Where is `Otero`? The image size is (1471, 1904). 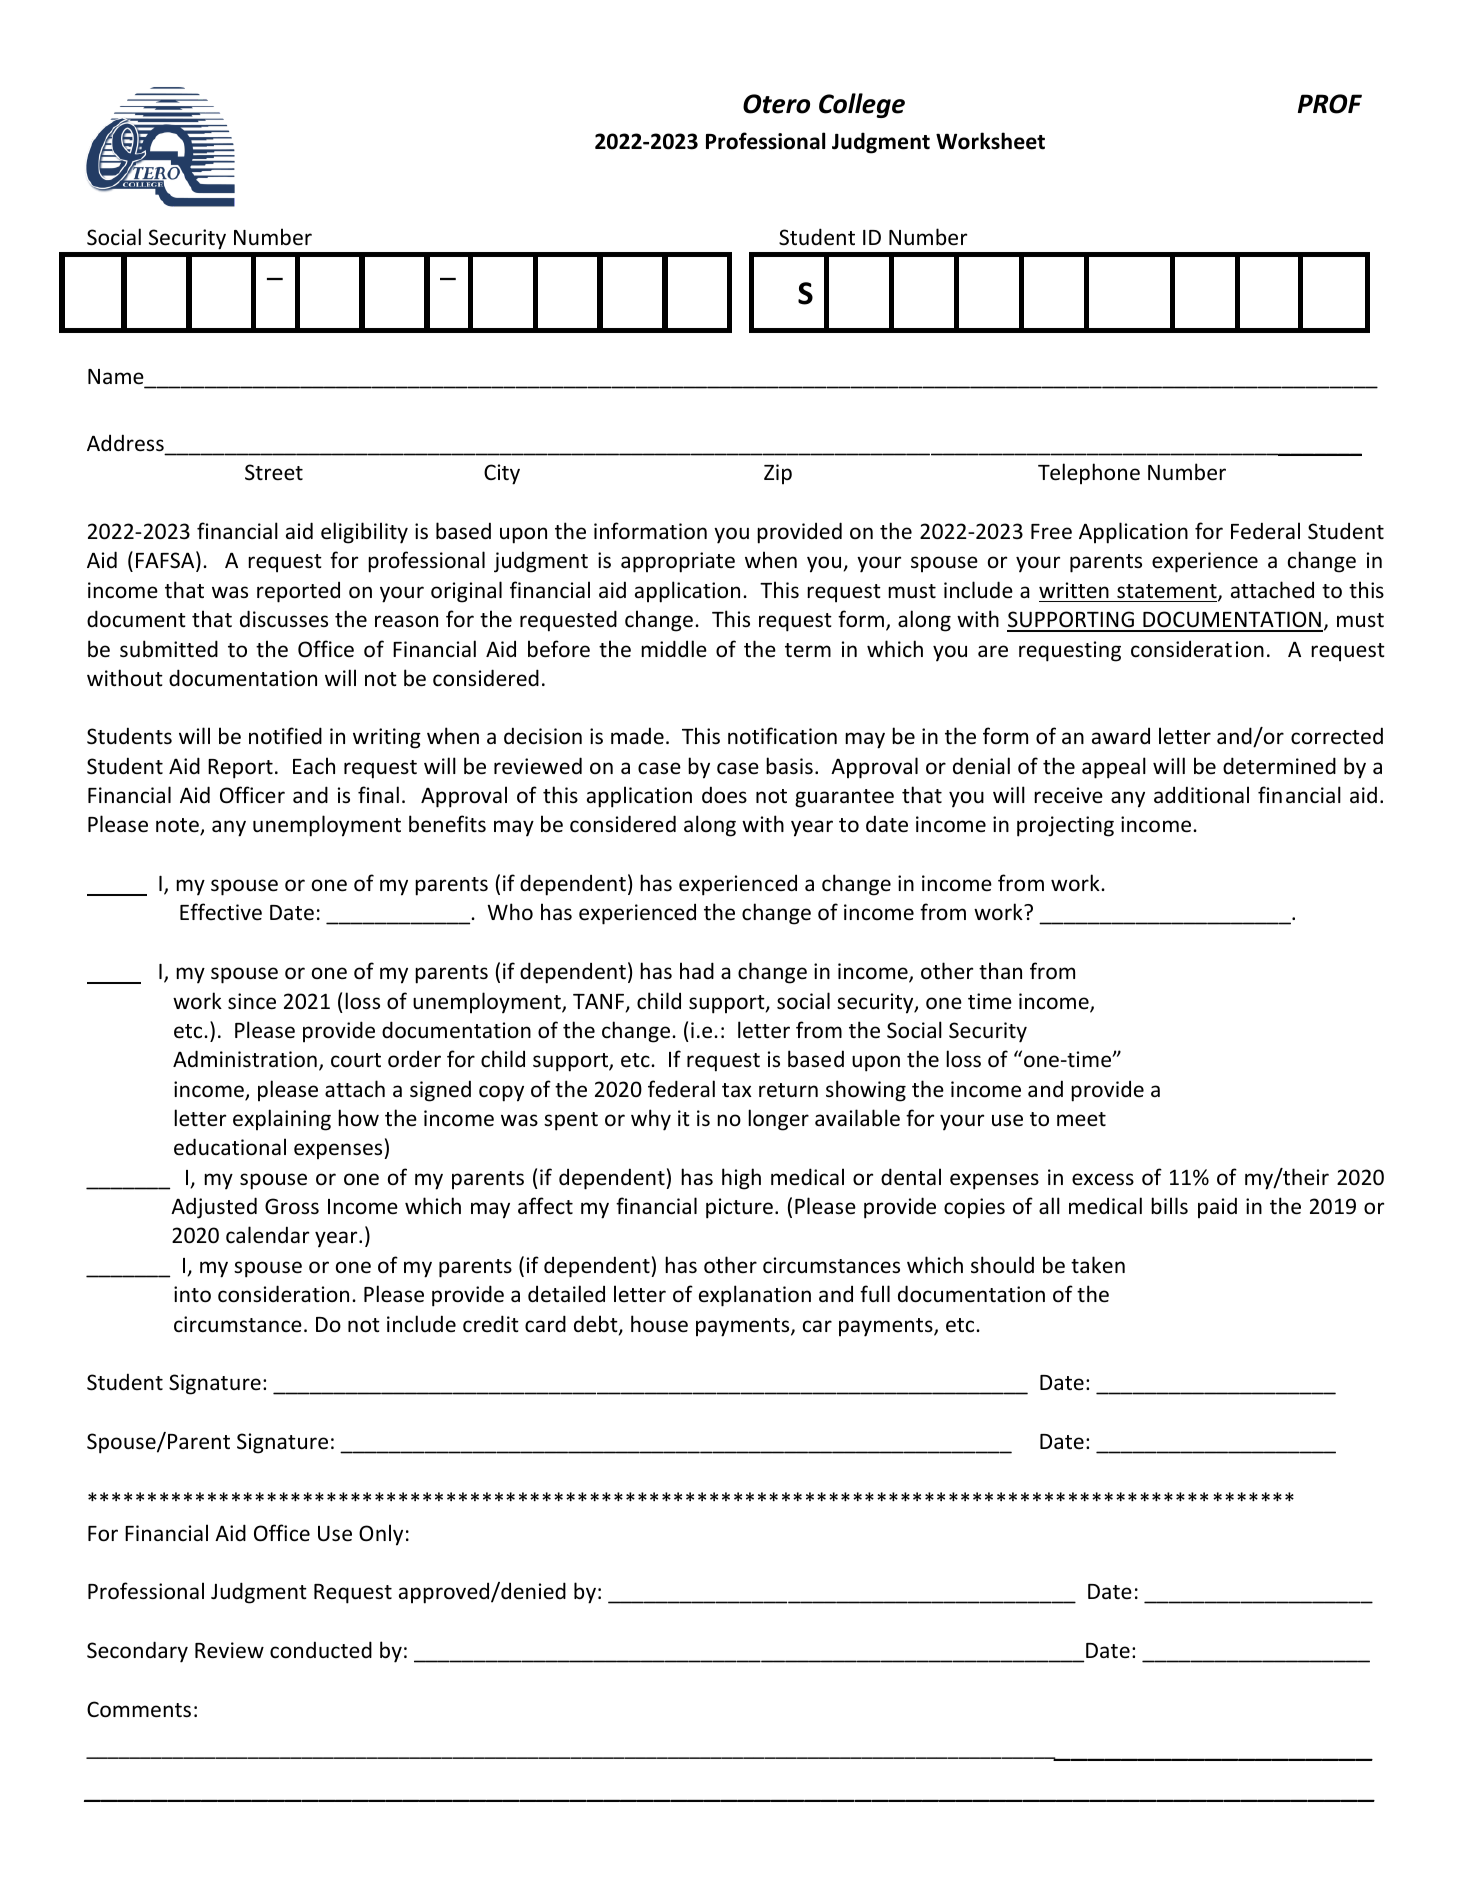 Otero is located at coordinates (776, 104).
